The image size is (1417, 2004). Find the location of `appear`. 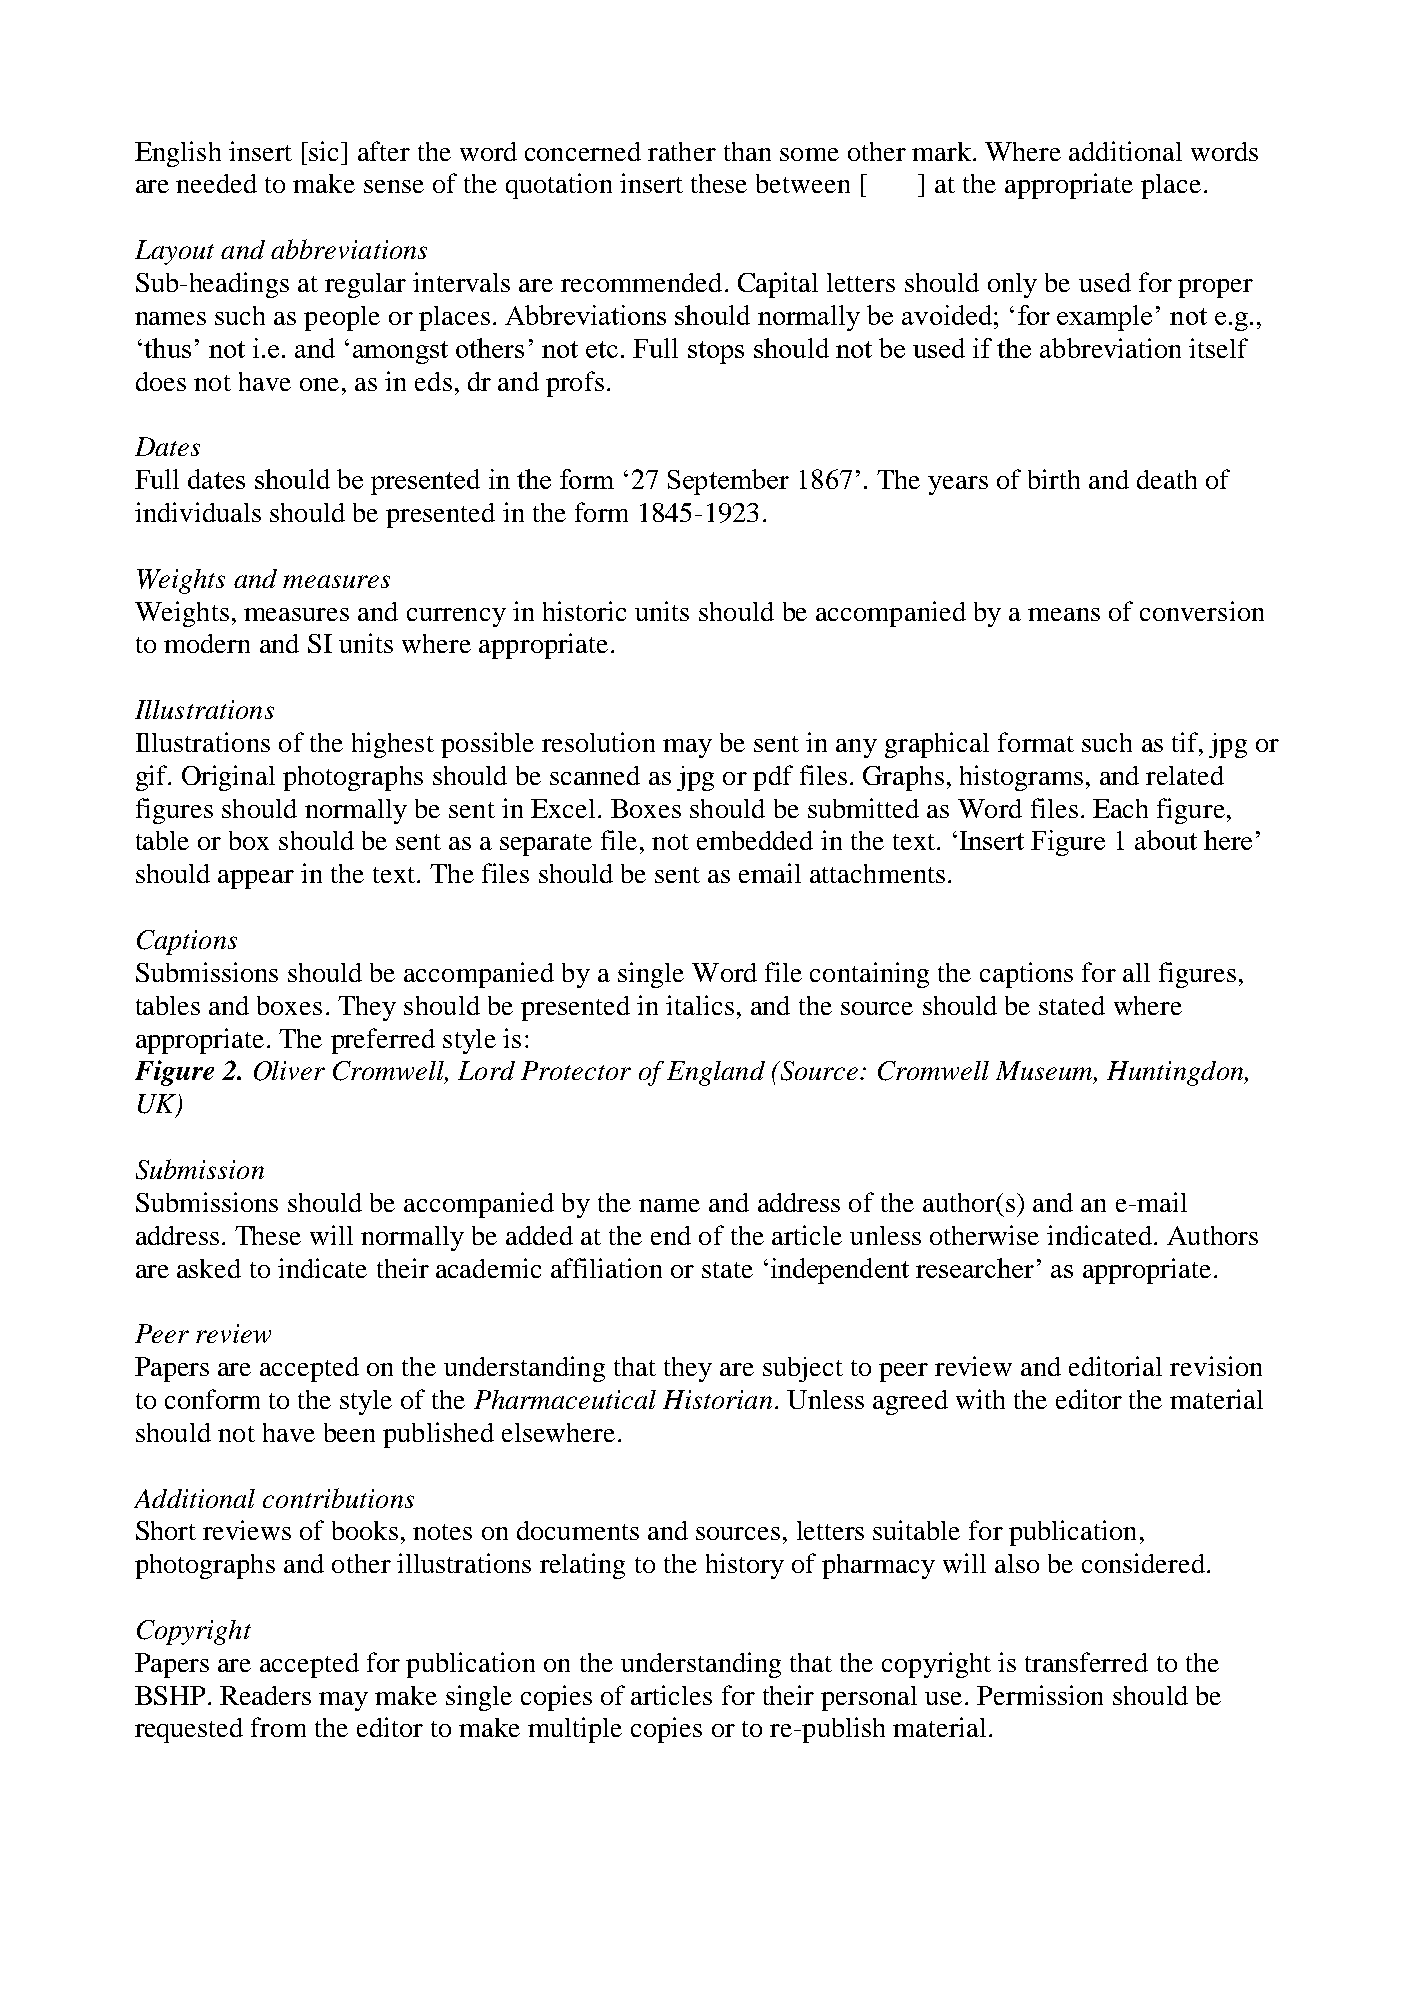

appear is located at coordinates (256, 879).
